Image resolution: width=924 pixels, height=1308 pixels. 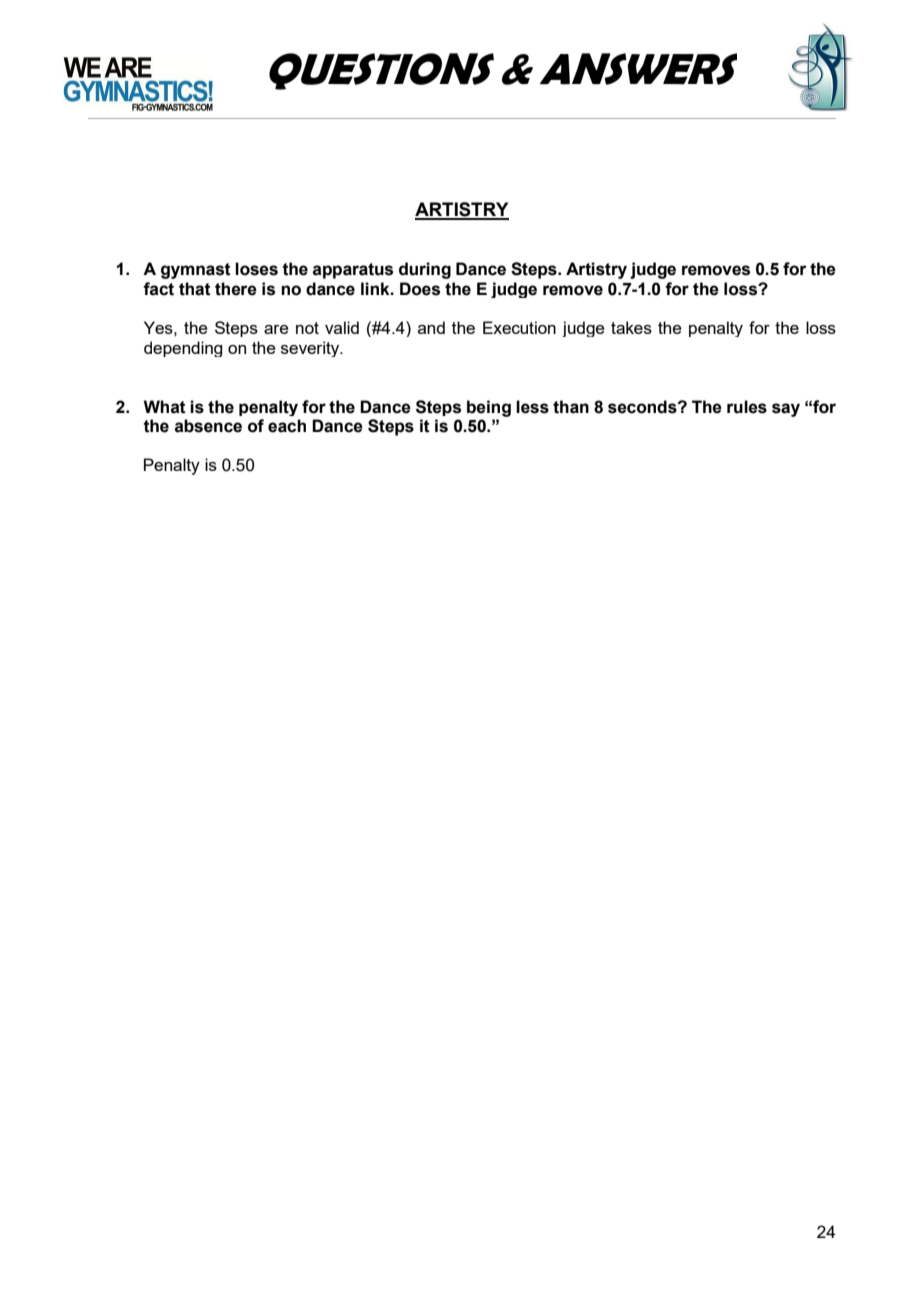 What do you see at coordinates (431, 327) in the screenshot?
I see `and` at bounding box center [431, 327].
